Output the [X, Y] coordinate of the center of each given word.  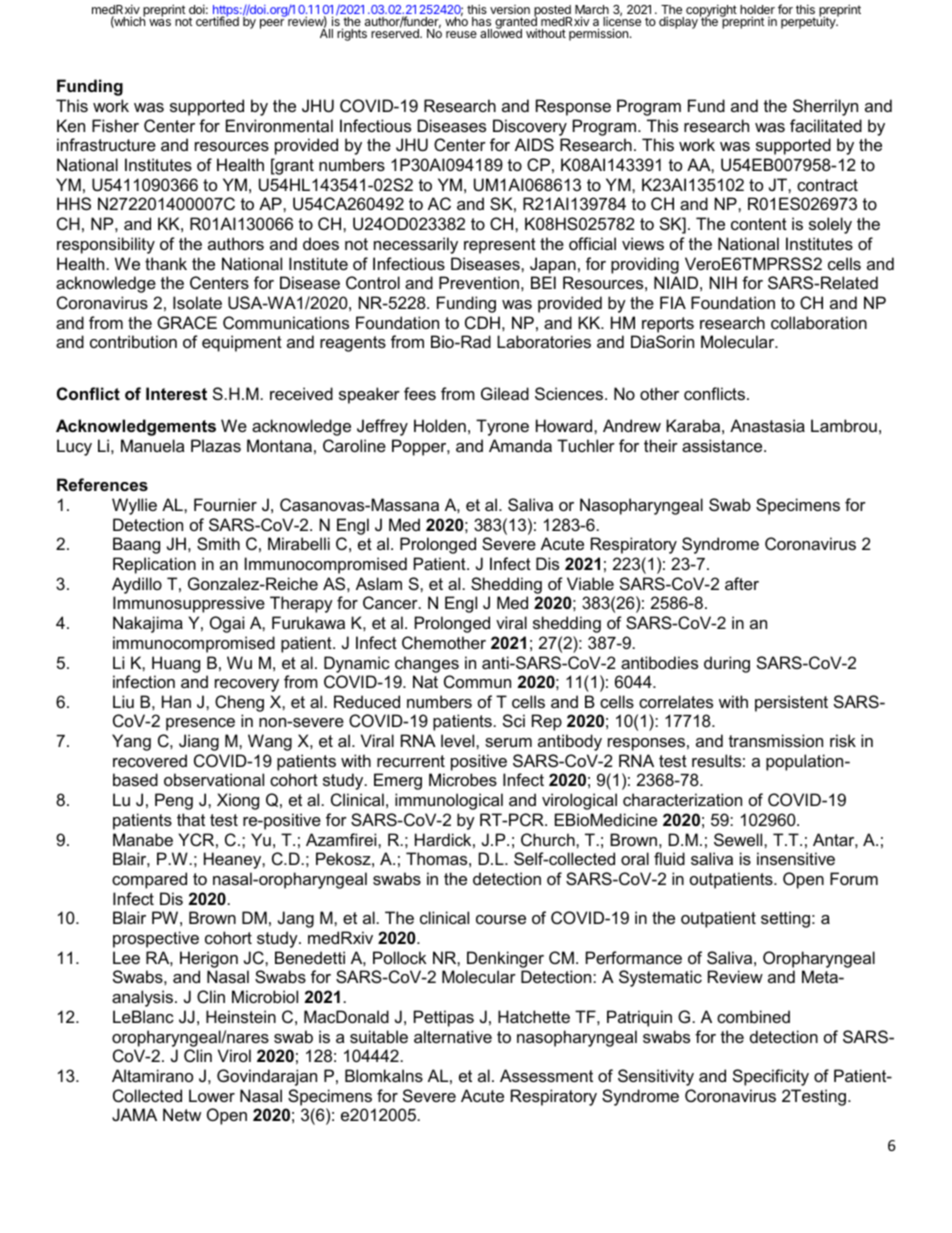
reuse [461, 34]
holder [757, 11]
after [742, 583]
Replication [154, 565]
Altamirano [152, 1075]
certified [217, 20]
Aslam [379, 583]
